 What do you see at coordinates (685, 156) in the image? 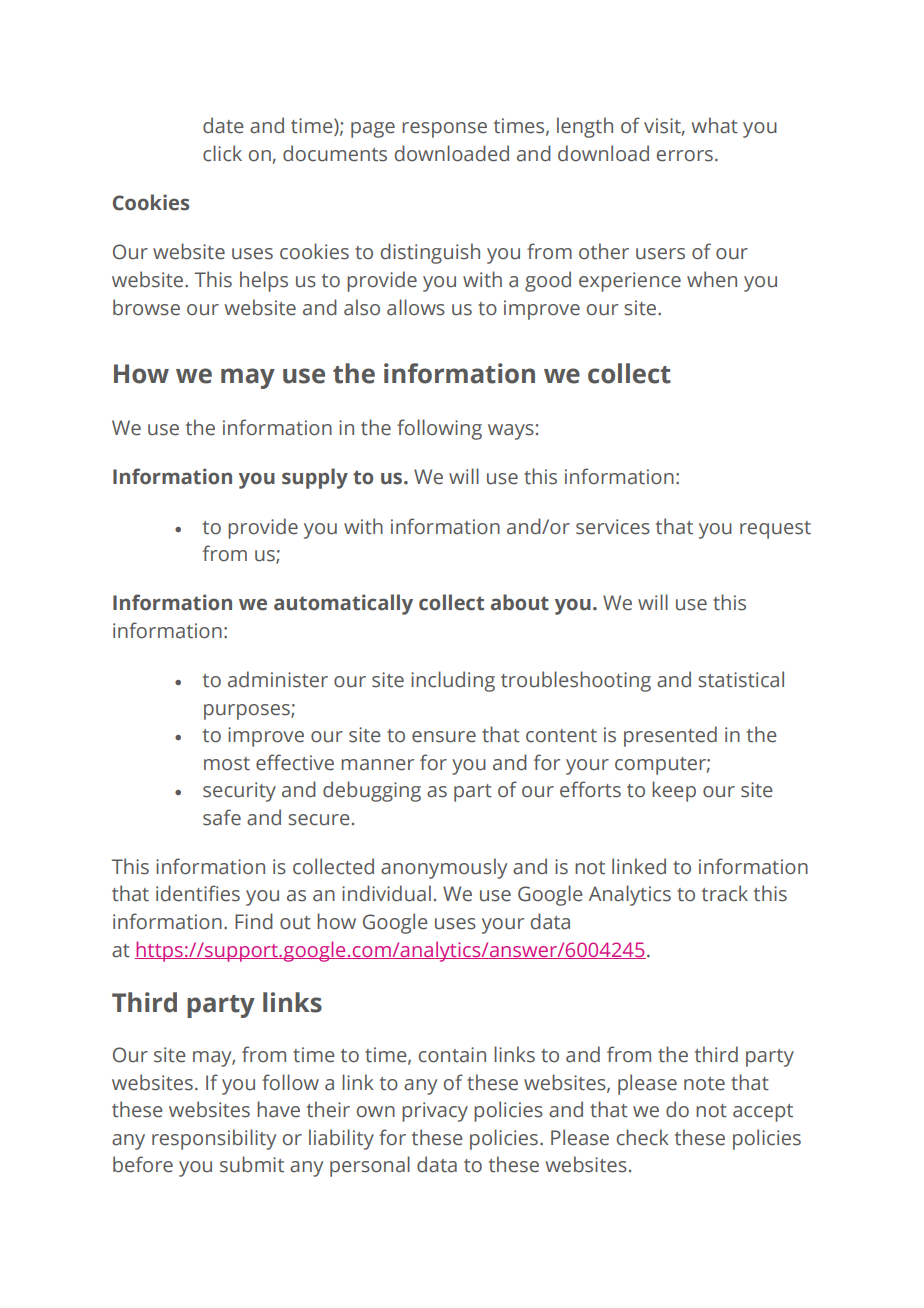
I see `errors` at bounding box center [685, 156].
